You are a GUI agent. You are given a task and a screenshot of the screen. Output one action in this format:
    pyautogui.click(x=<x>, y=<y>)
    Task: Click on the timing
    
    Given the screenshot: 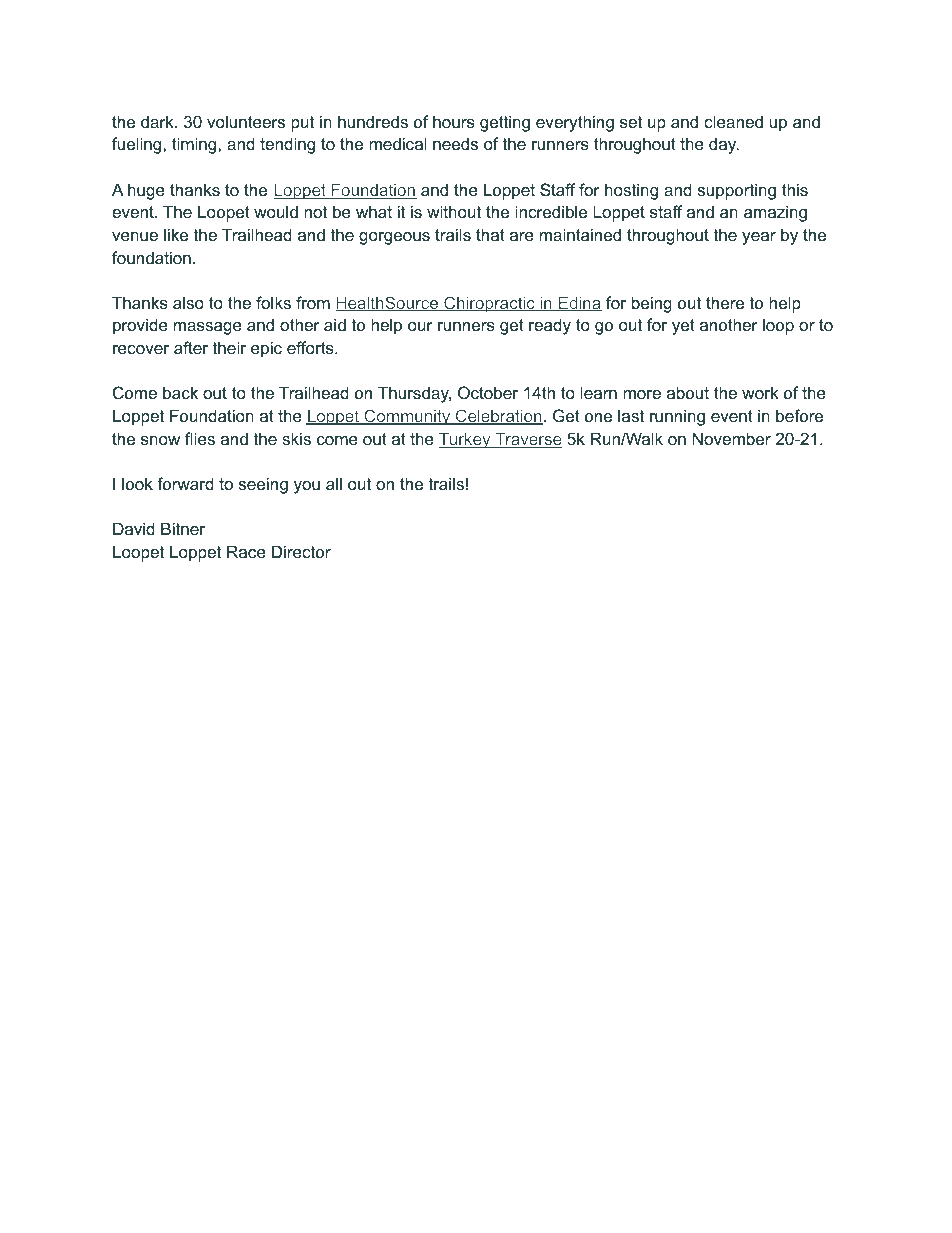 What is the action you would take?
    pyautogui.click(x=195, y=145)
